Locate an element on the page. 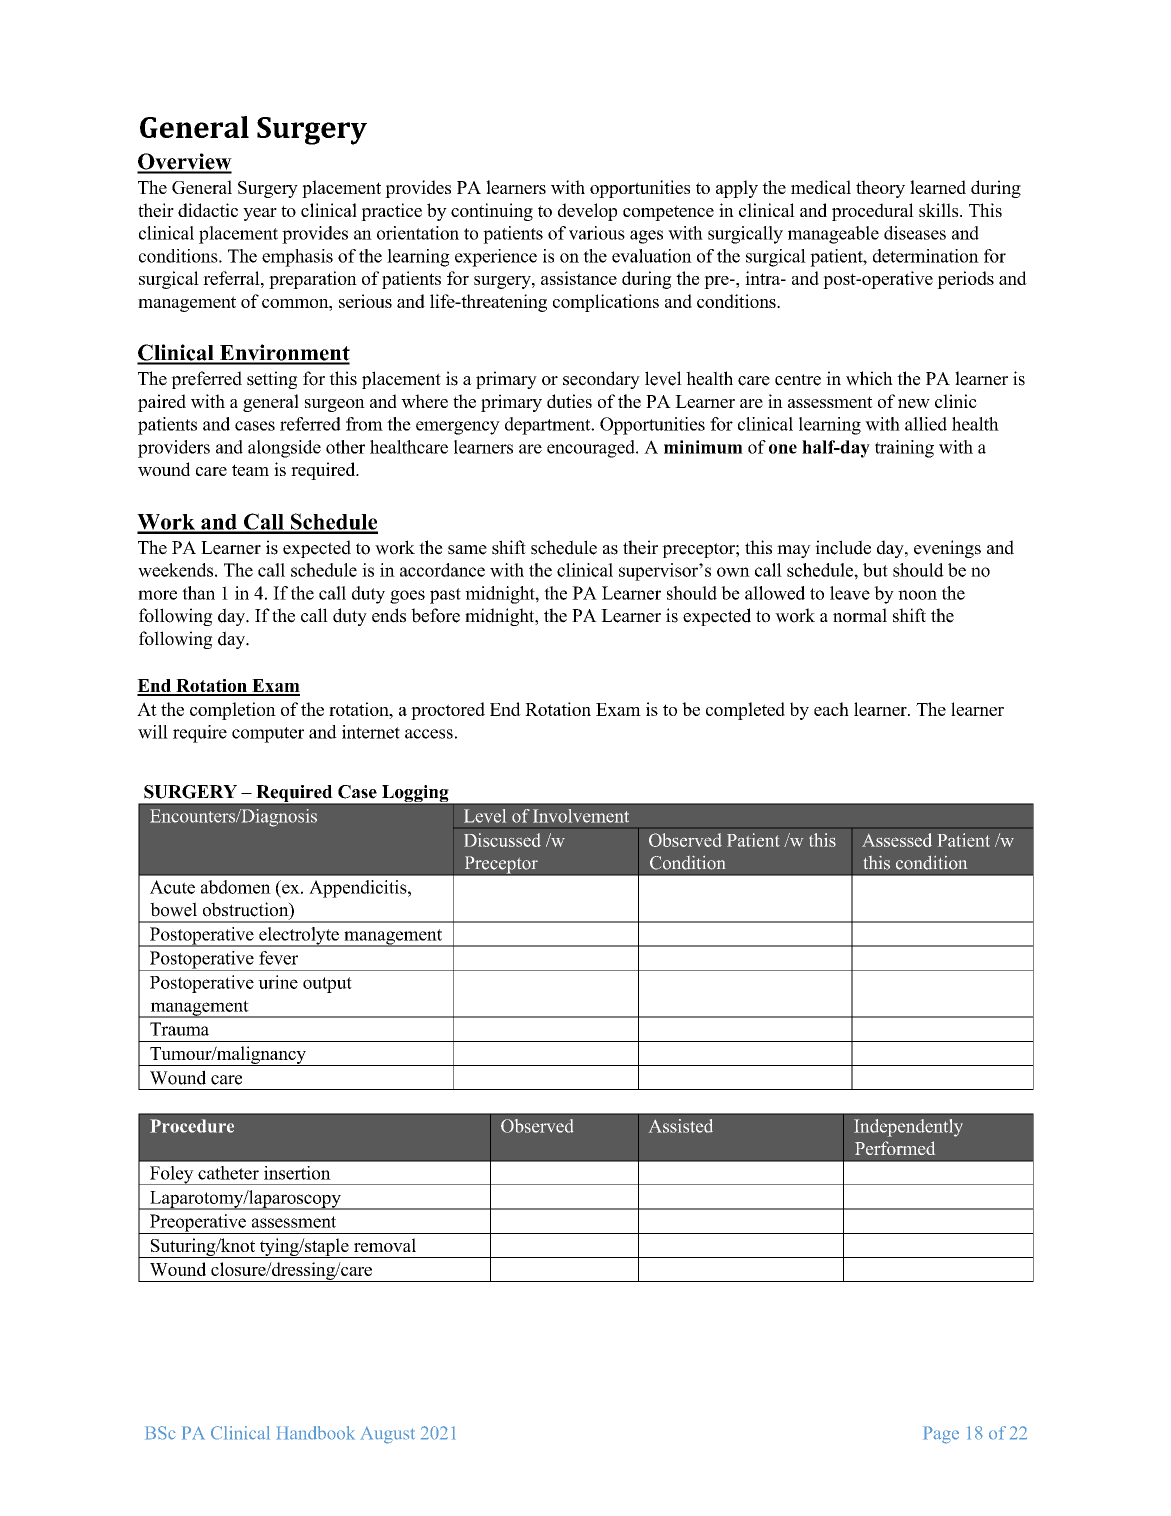 This image has width=1171, height=1516. encouraged is located at coordinates (592, 449).
